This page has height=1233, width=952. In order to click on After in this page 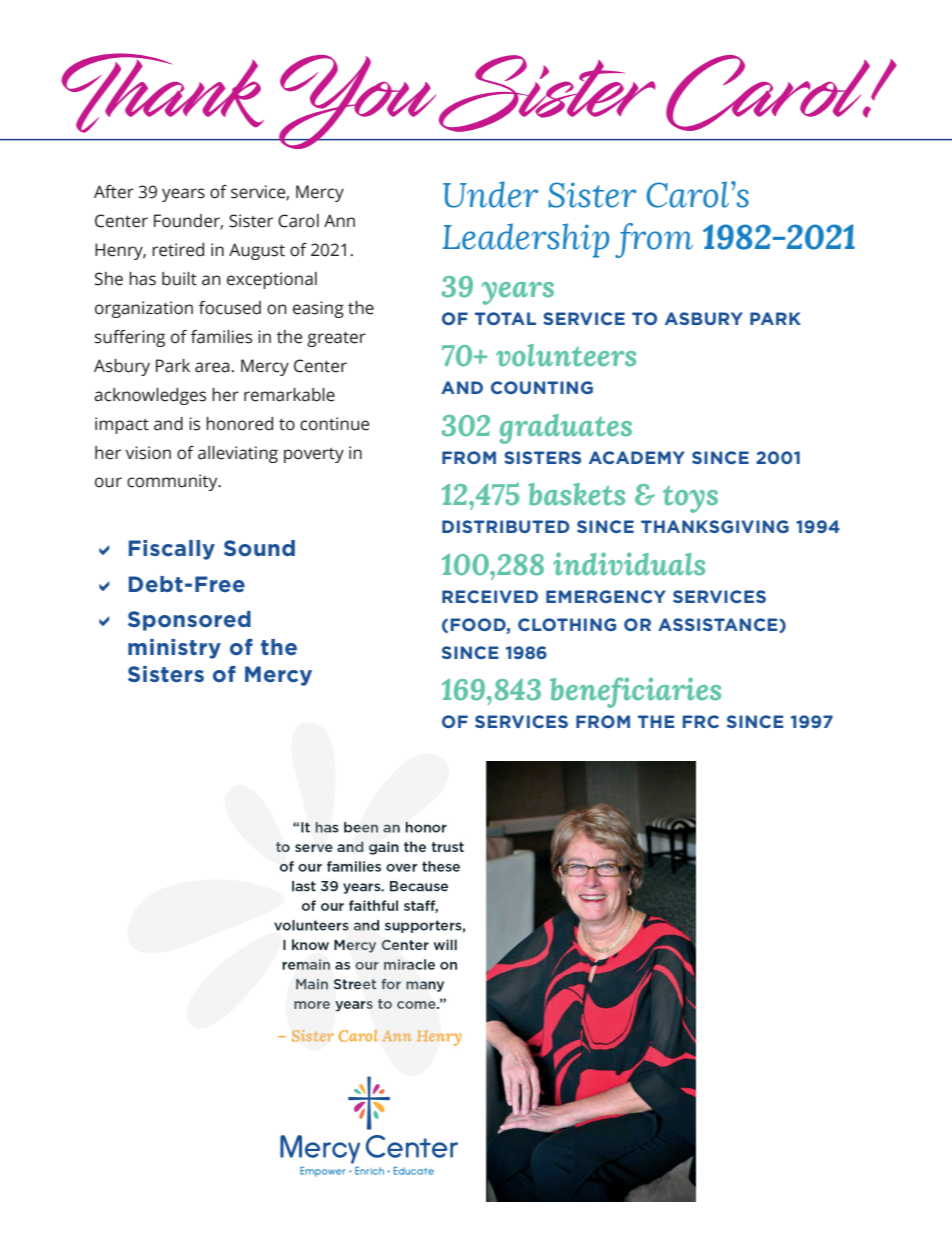, I will do `click(114, 192)`.
